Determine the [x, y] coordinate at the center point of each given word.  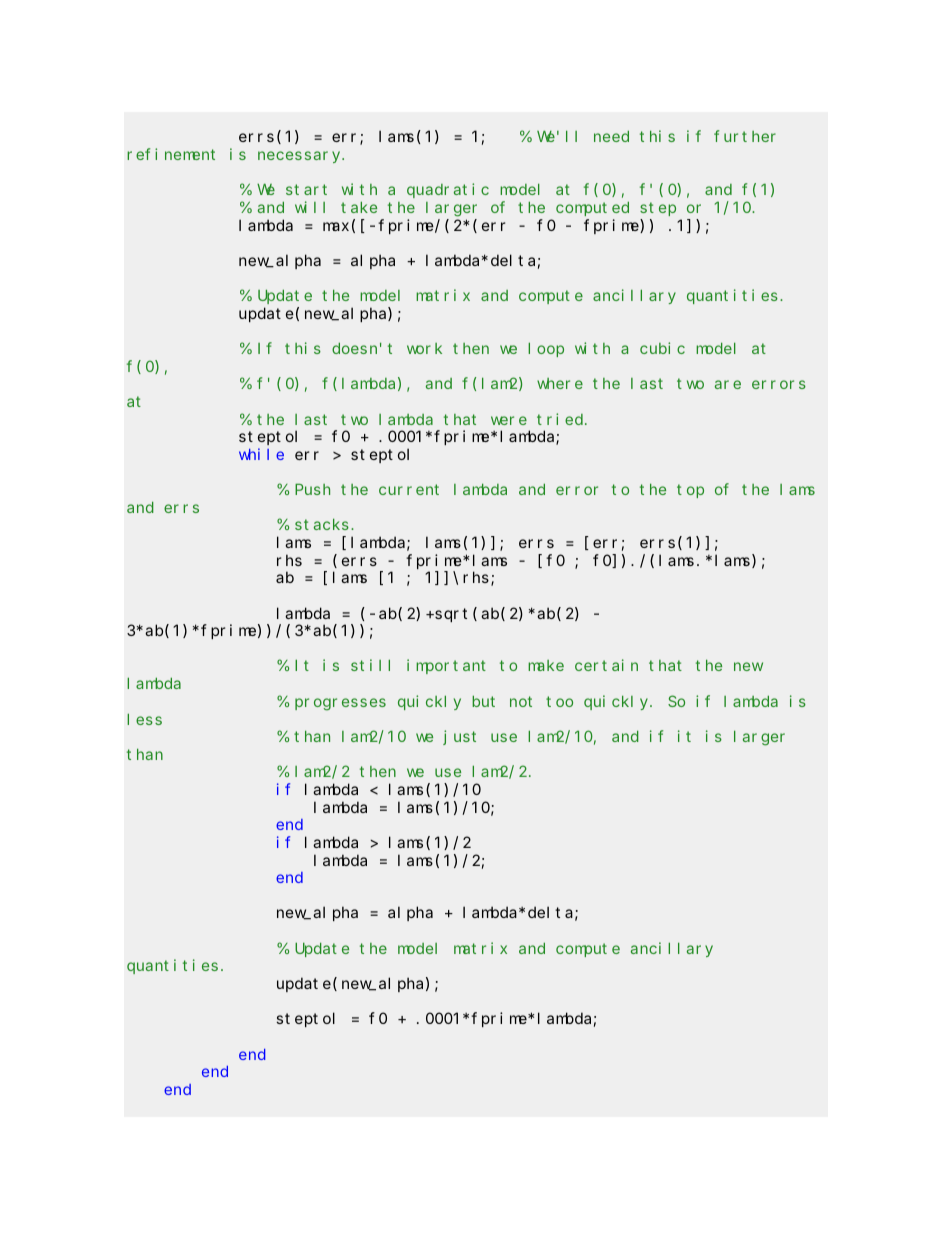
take [359, 207]
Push [312, 489]
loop [546, 350]
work [424, 348]
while [261, 454]
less [144, 719]
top [690, 491]
